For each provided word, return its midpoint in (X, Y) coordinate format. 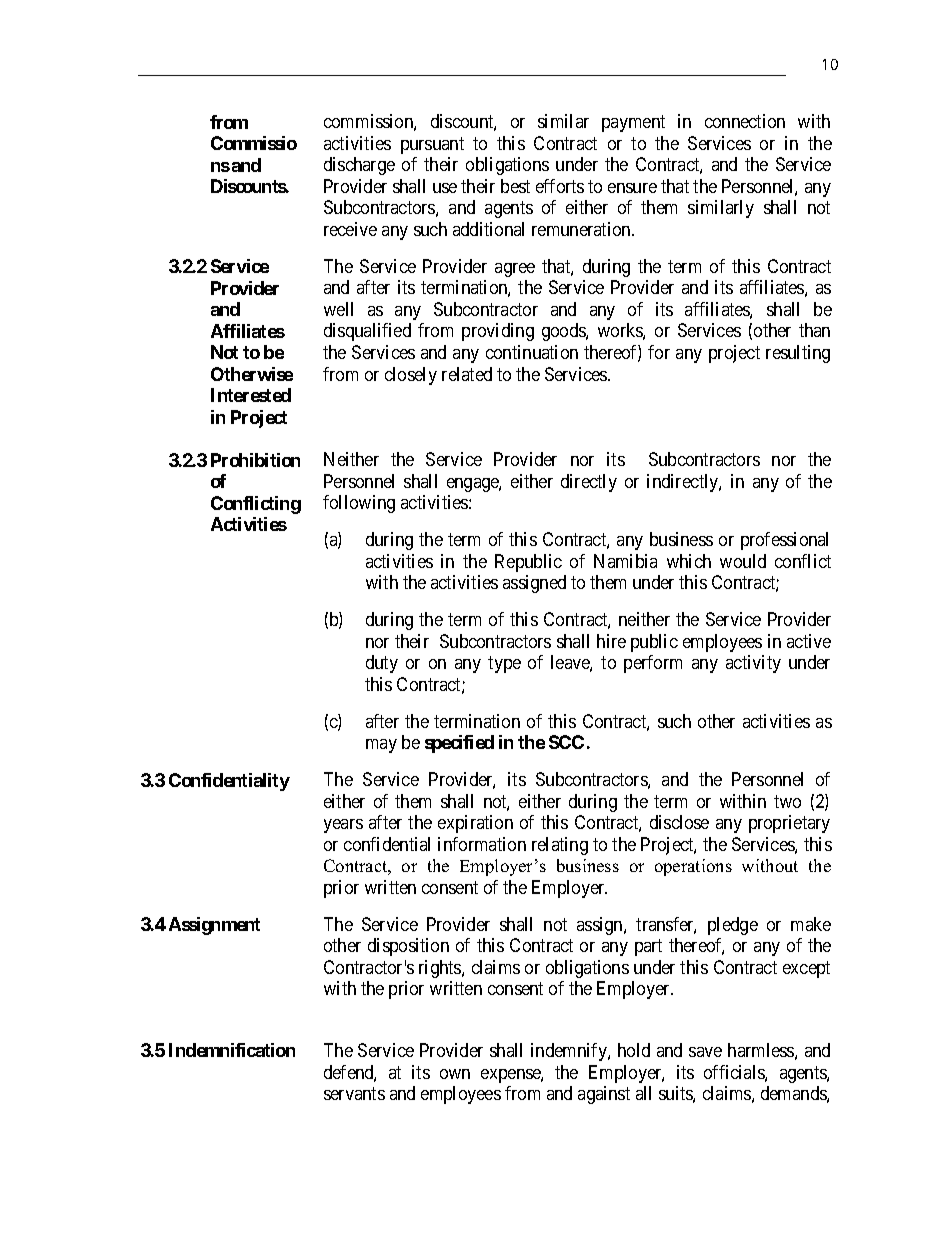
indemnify (570, 1052)
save (705, 1052)
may (381, 746)
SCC (566, 742)
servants (354, 1093)
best (515, 186)
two (787, 801)
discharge (359, 166)
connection (745, 121)
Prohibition (255, 460)
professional (784, 541)
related (467, 374)
